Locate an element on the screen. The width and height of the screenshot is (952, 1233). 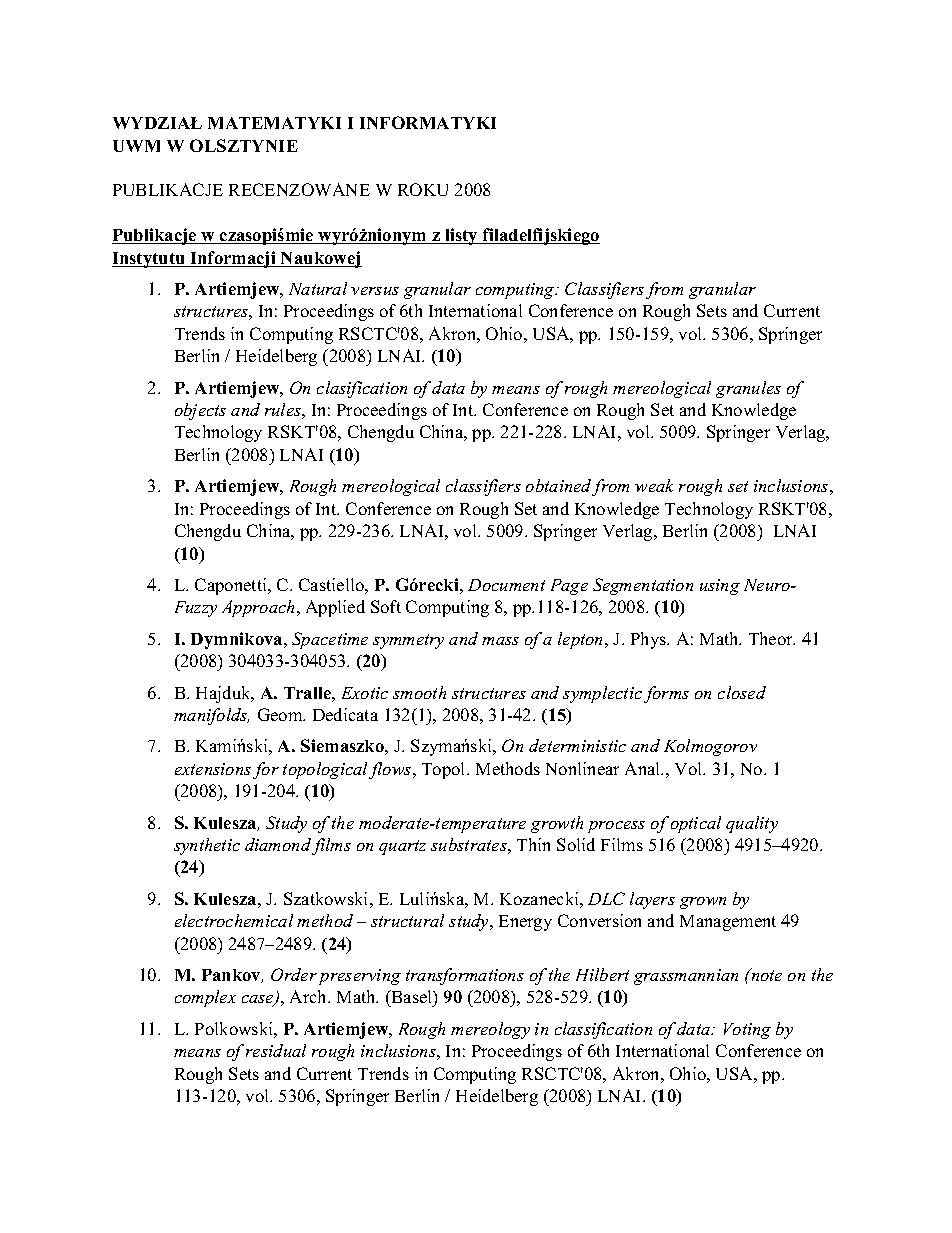
weak is located at coordinates (654, 485).
